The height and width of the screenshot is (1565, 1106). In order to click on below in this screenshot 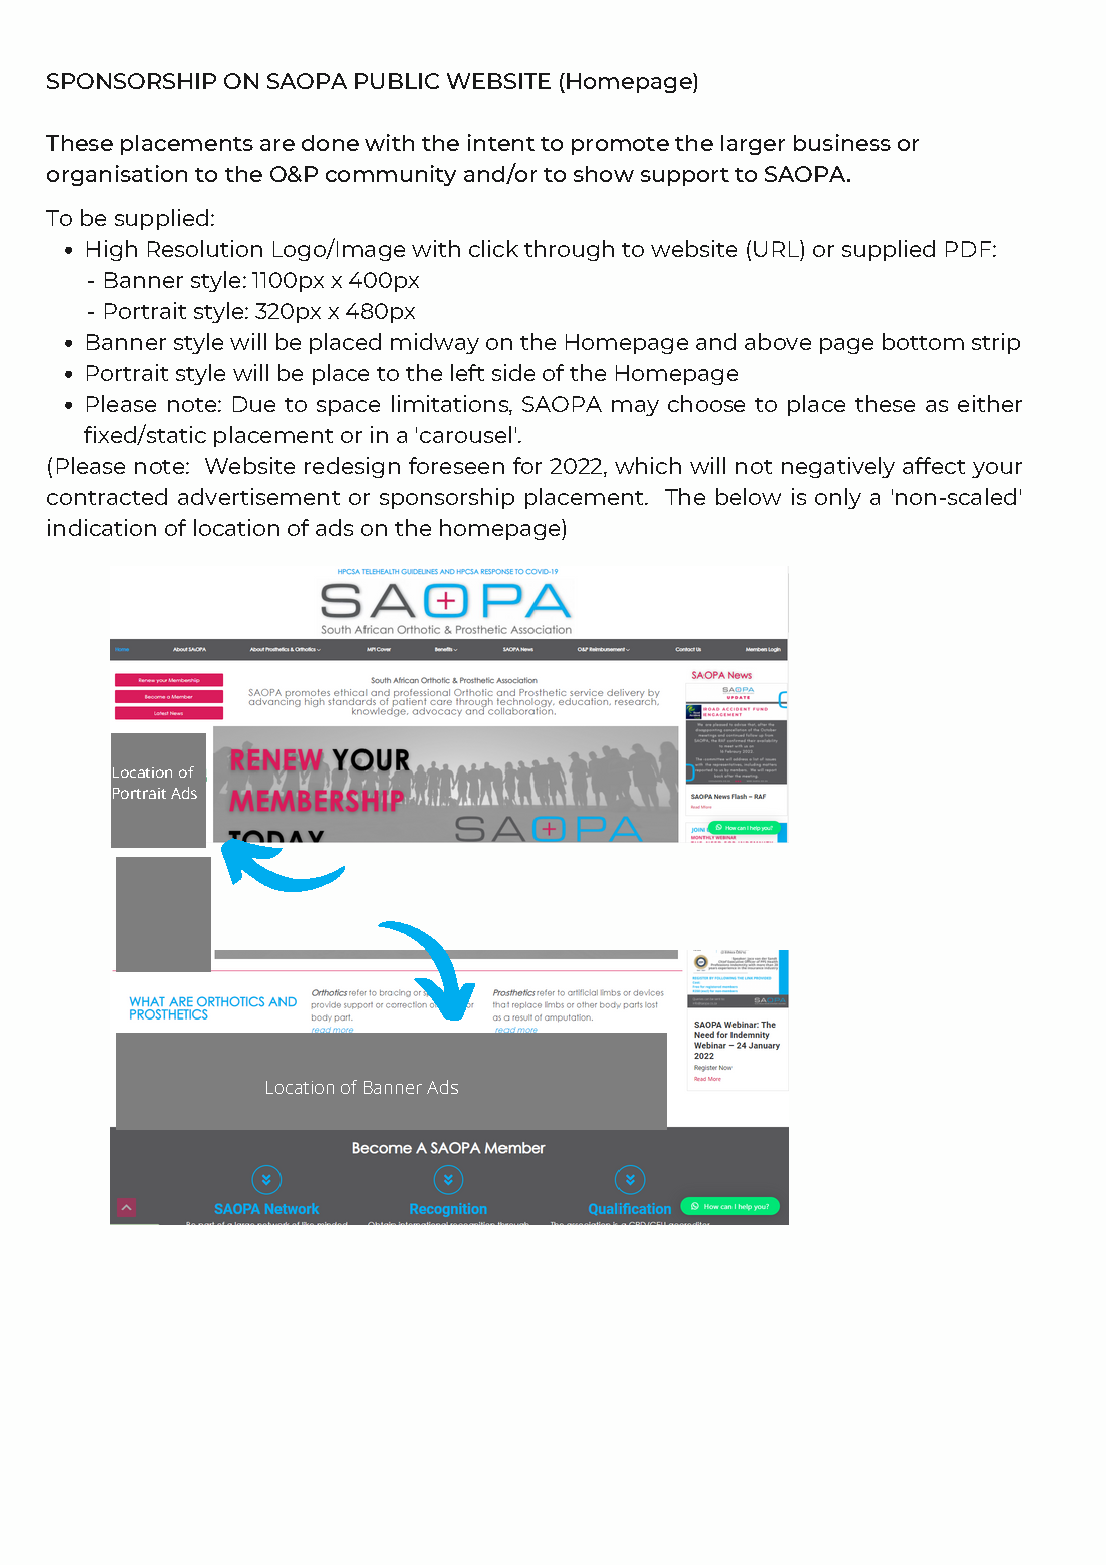, I will do `click(748, 496)`.
